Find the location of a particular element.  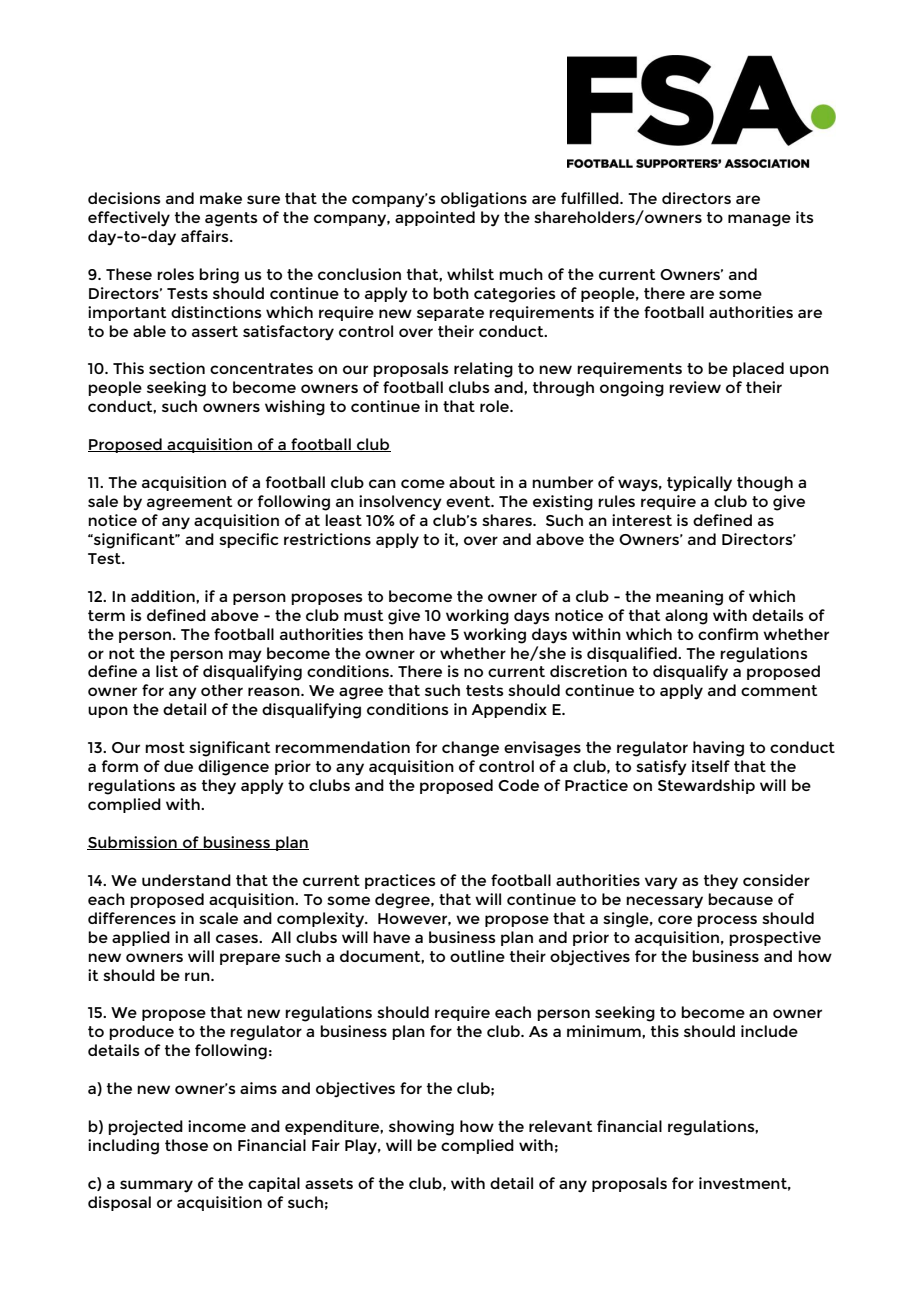

manage is located at coordinates (759, 220).
